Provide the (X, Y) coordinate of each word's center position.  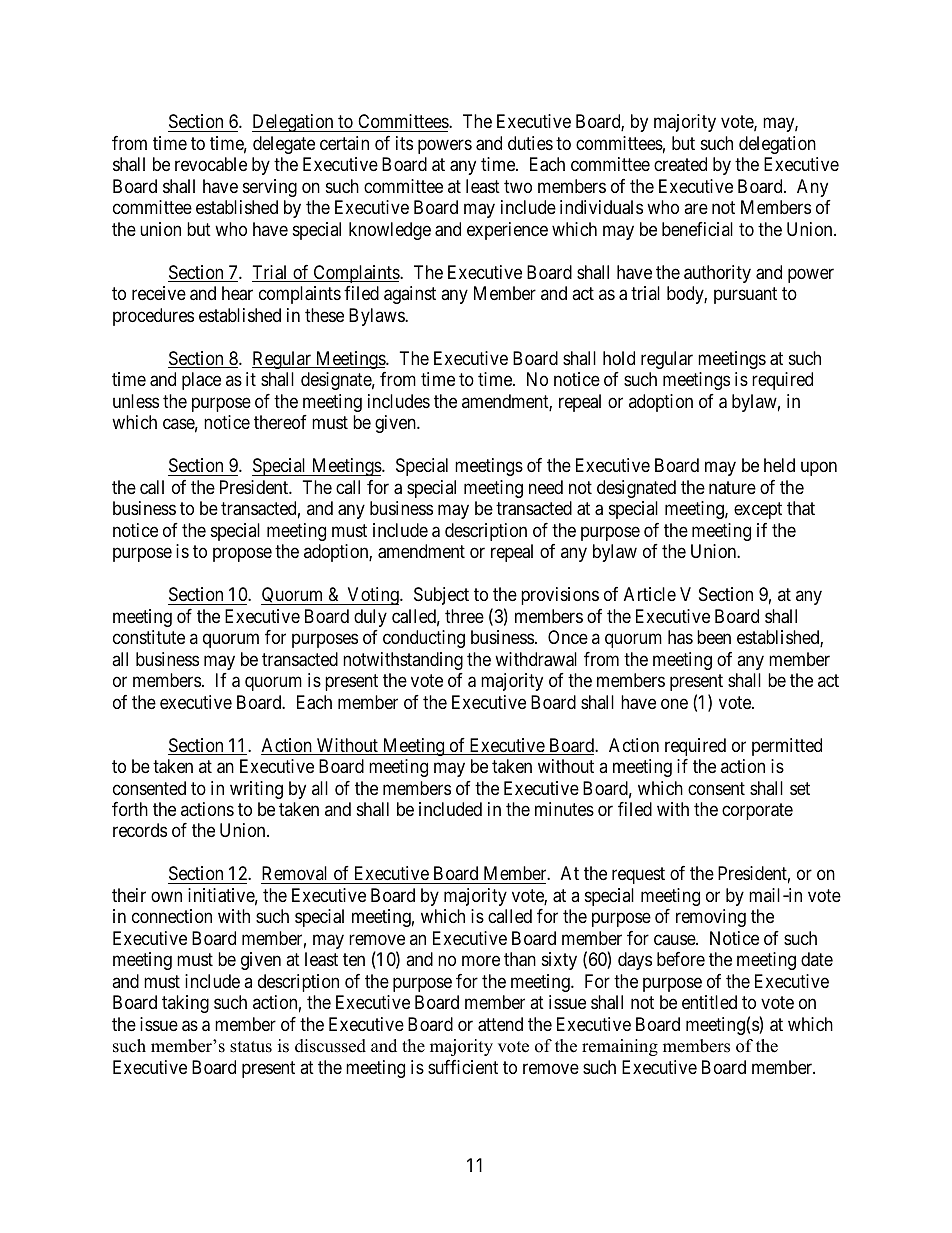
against (410, 295)
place (201, 381)
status (251, 1047)
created (680, 164)
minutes (564, 809)
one (674, 703)
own (166, 896)
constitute (149, 637)
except (758, 510)
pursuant (745, 296)
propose (242, 555)
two (518, 186)
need (546, 487)
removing (711, 918)
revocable (211, 164)
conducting (424, 639)
